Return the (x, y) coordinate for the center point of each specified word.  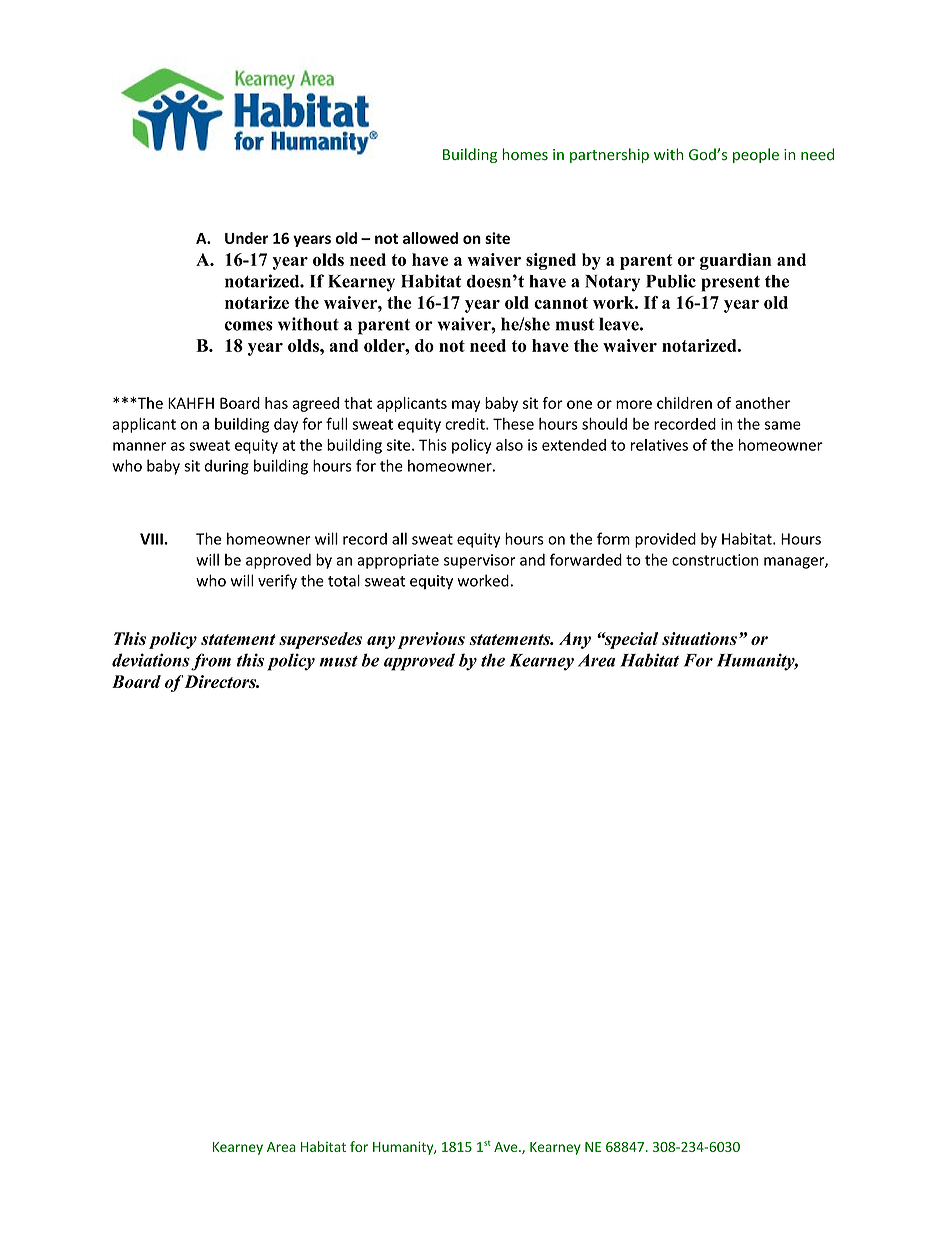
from (211, 662)
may (466, 406)
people (756, 155)
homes (525, 154)
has (276, 403)
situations (699, 638)
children (684, 403)
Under (246, 238)
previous (431, 640)
